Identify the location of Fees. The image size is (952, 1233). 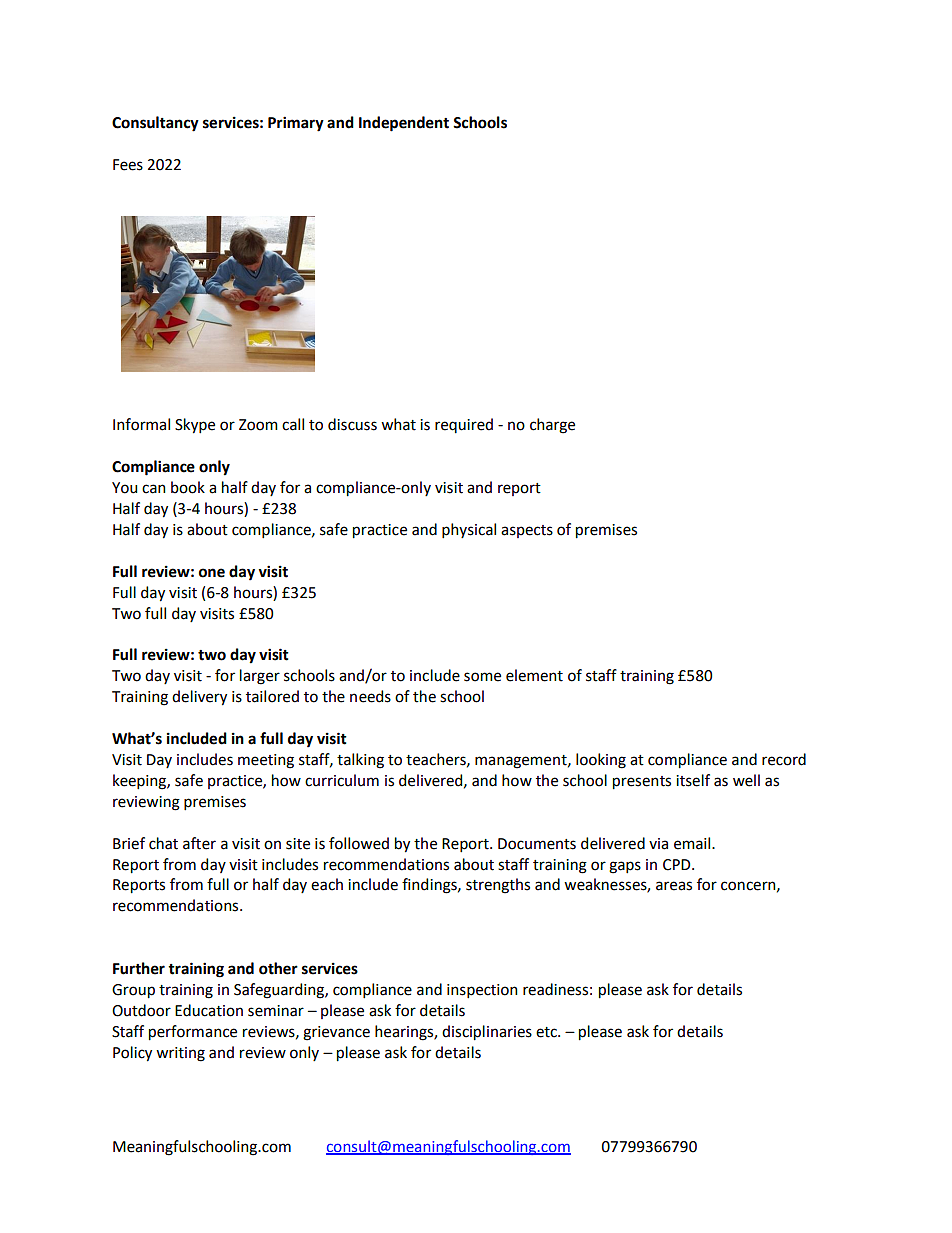
(128, 165).
